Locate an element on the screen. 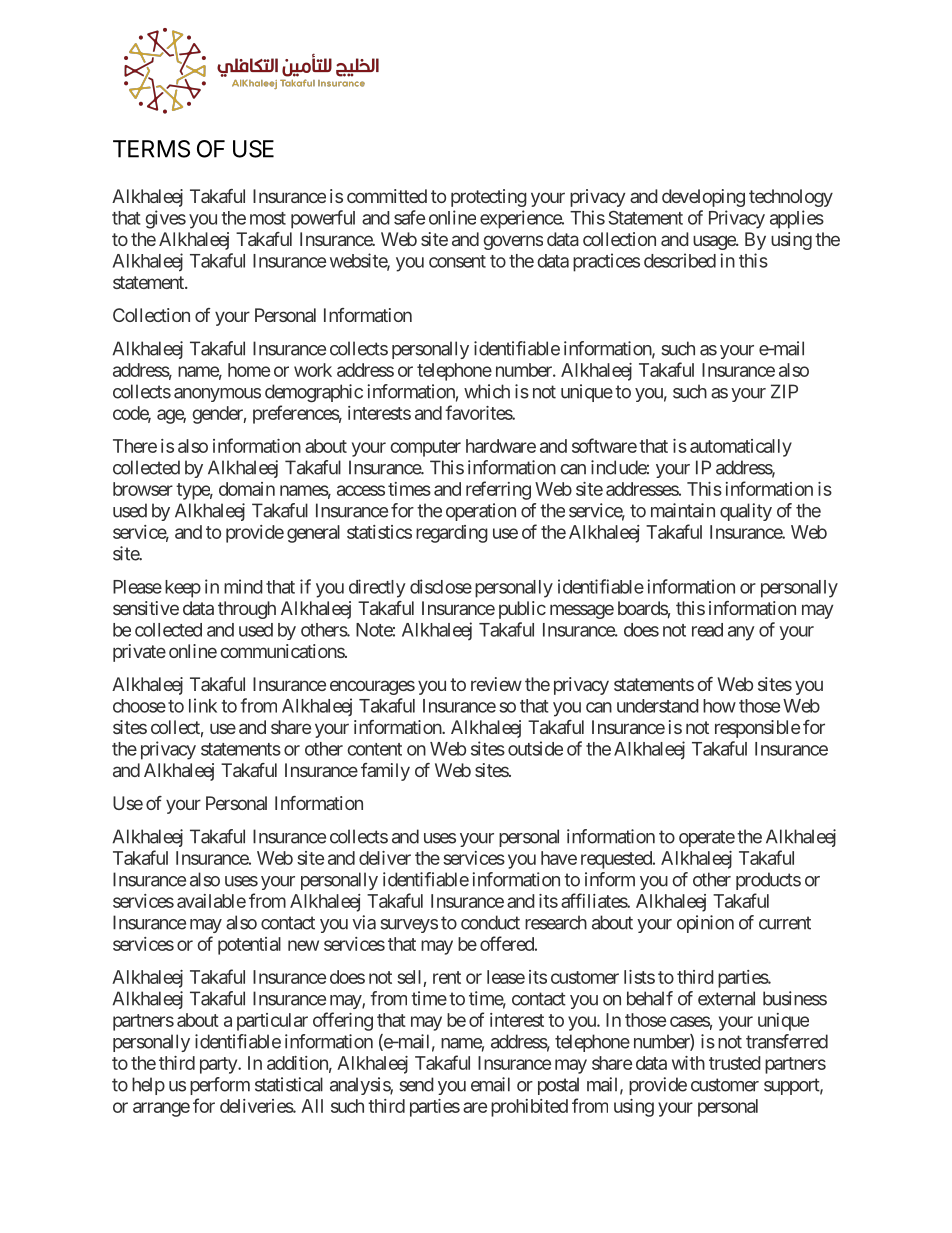 Image resolution: width=952 pixels, height=1233 pixels. most is located at coordinates (268, 218).
